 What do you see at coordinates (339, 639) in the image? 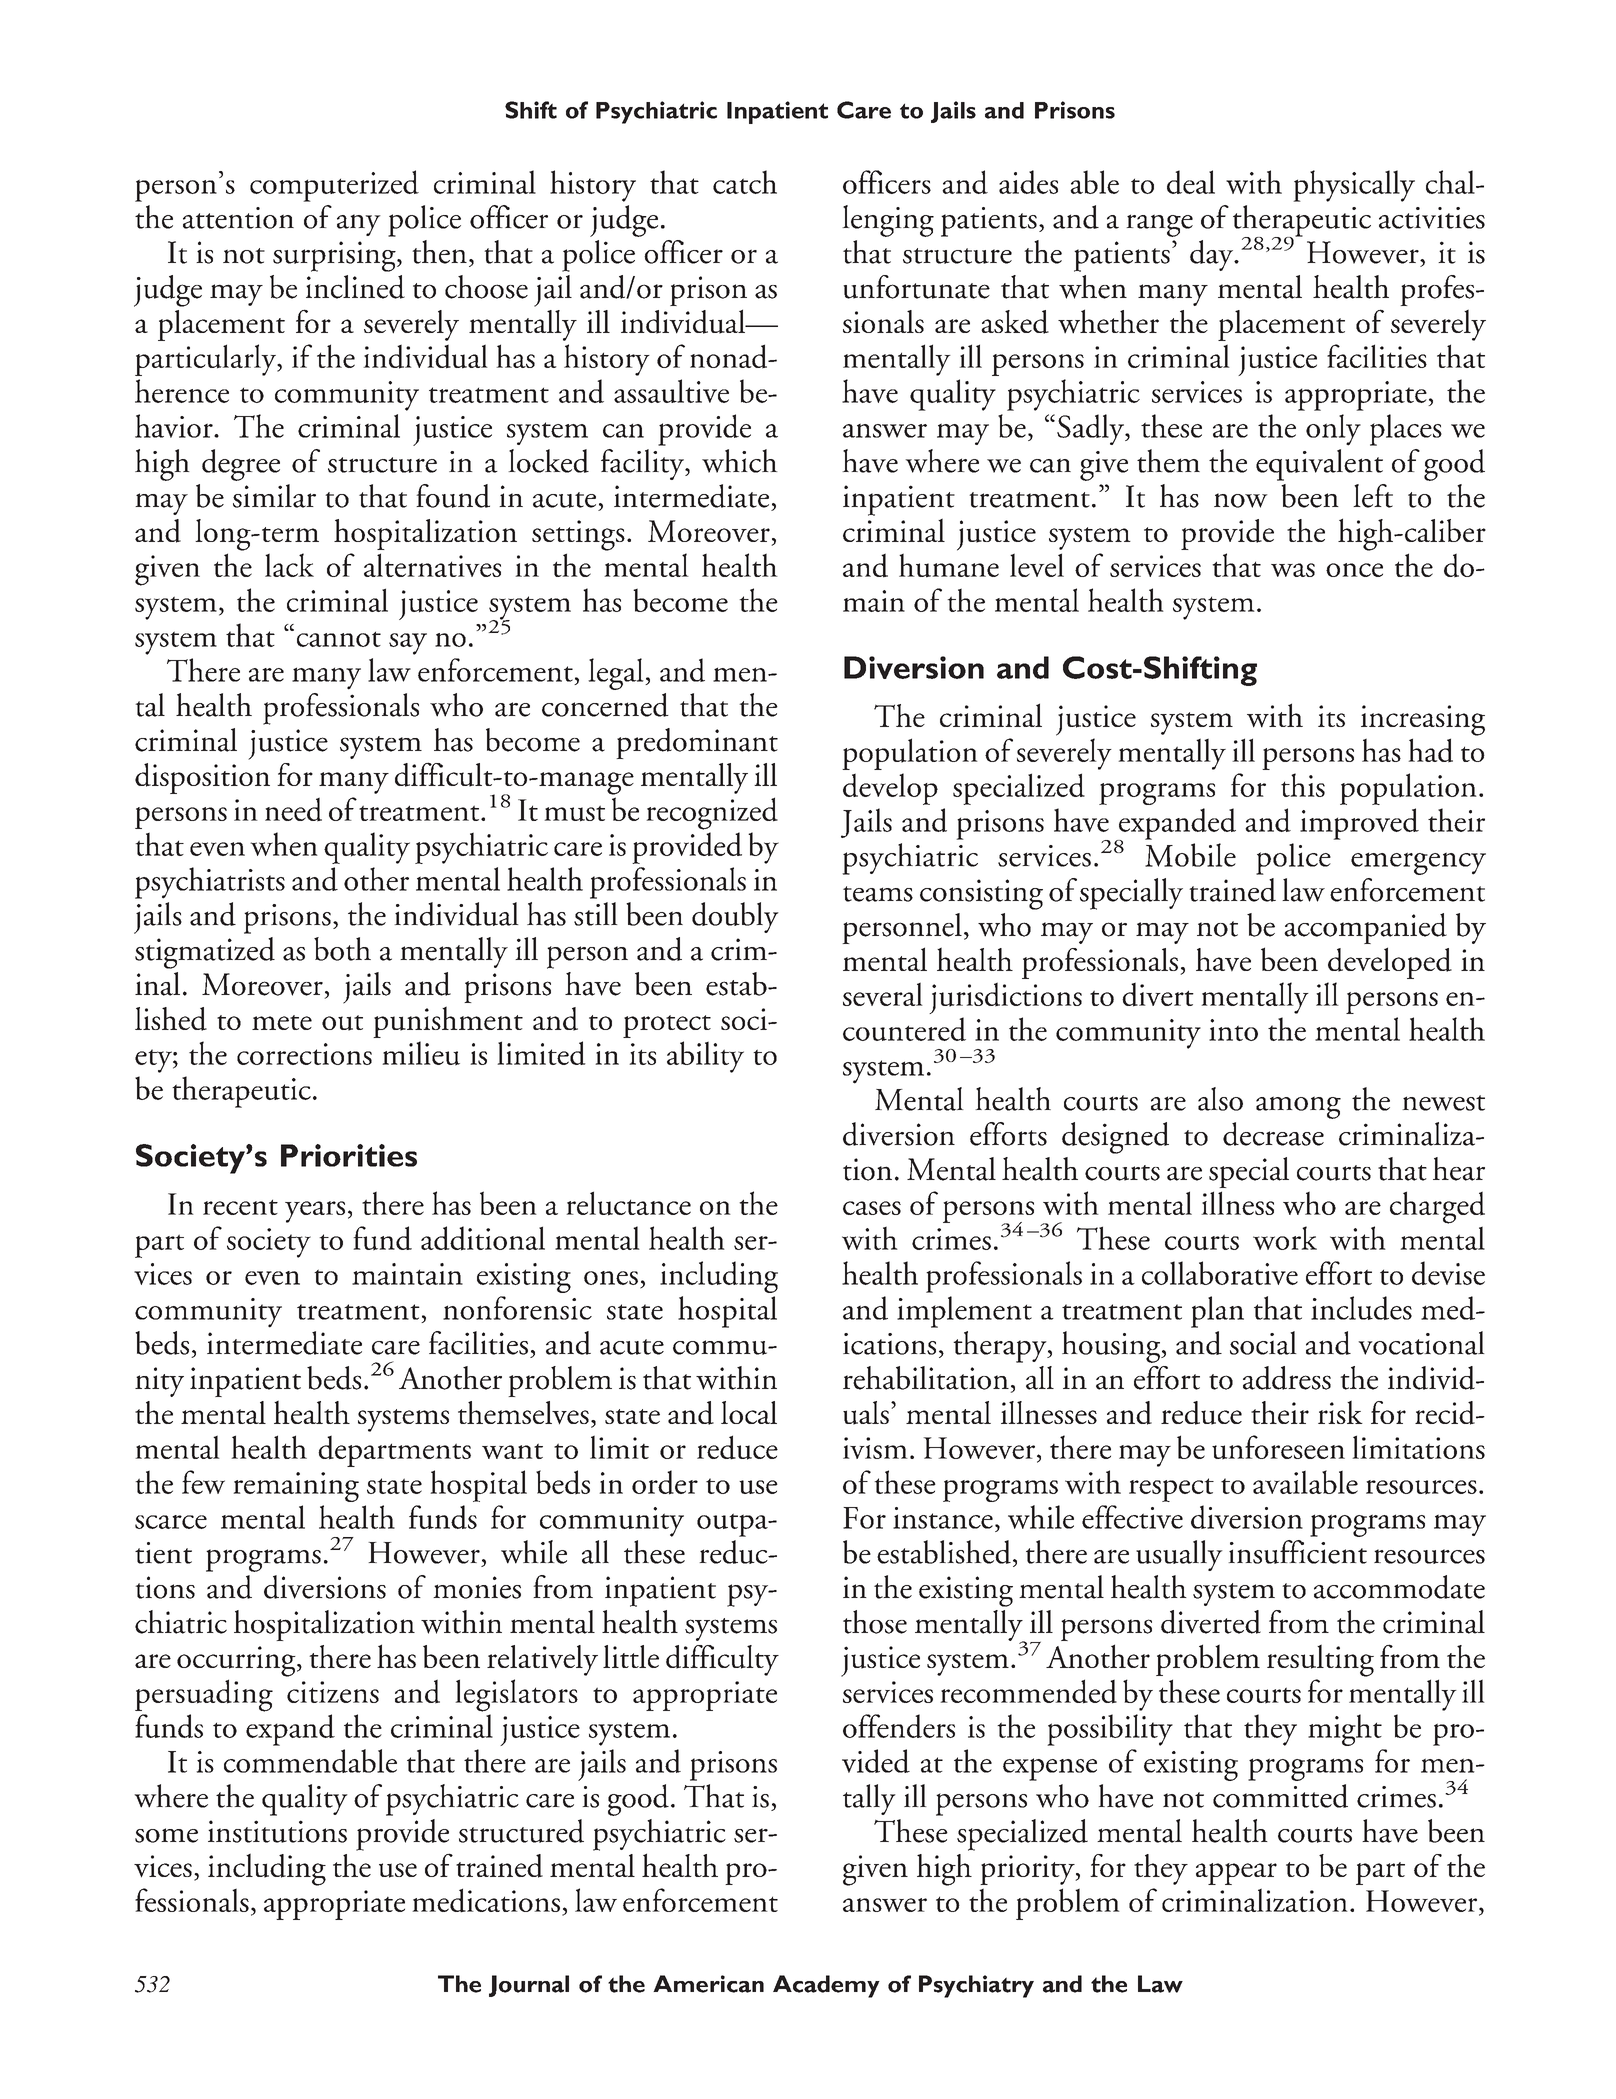
I see `cannot` at bounding box center [339, 639].
